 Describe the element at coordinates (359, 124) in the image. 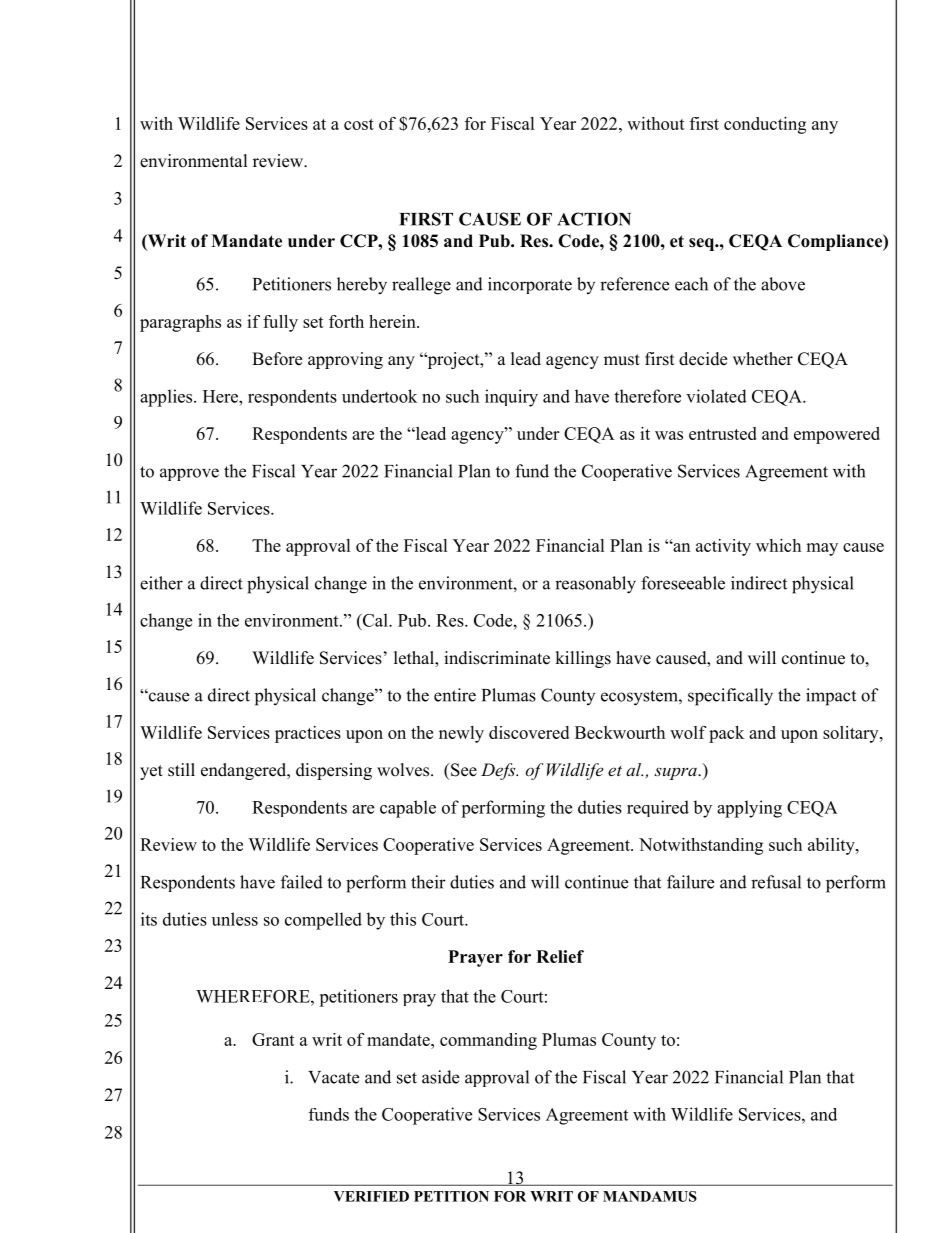

I see `cost` at that location.
